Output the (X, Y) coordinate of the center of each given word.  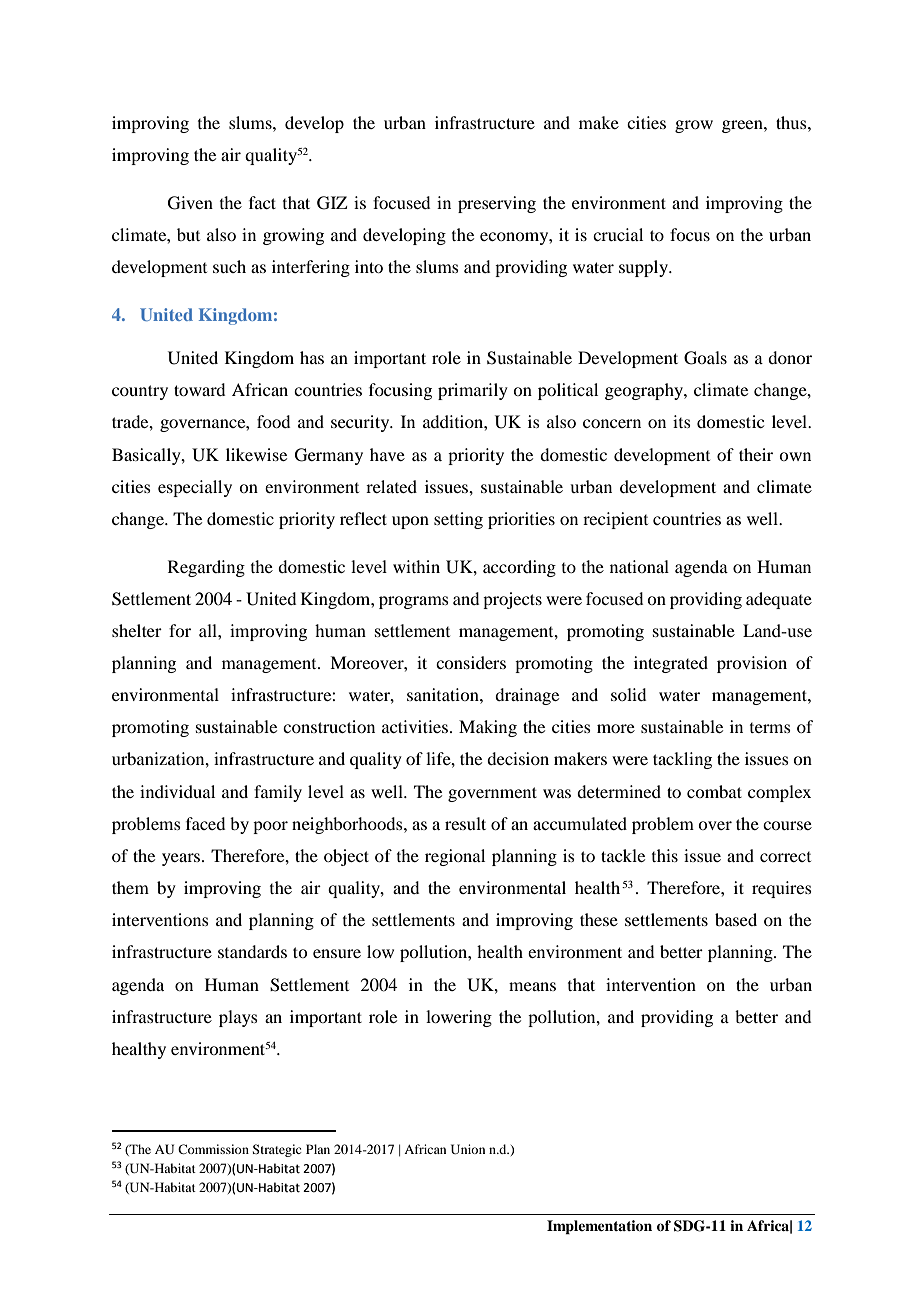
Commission (213, 1149)
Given (190, 203)
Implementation (599, 1227)
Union (468, 1149)
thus (792, 122)
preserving (497, 204)
